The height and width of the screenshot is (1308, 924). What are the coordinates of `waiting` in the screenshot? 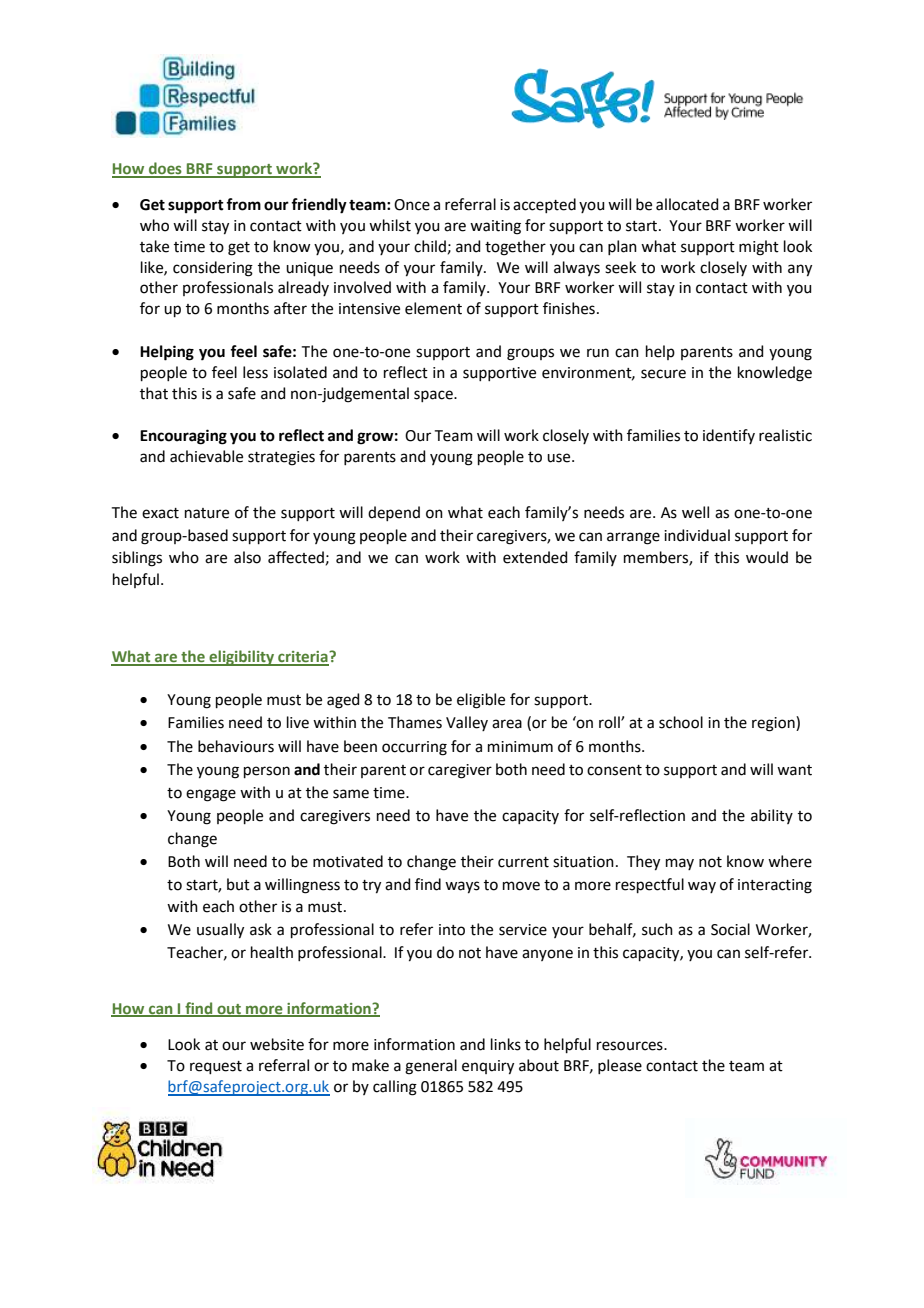 It's located at (495, 227).
